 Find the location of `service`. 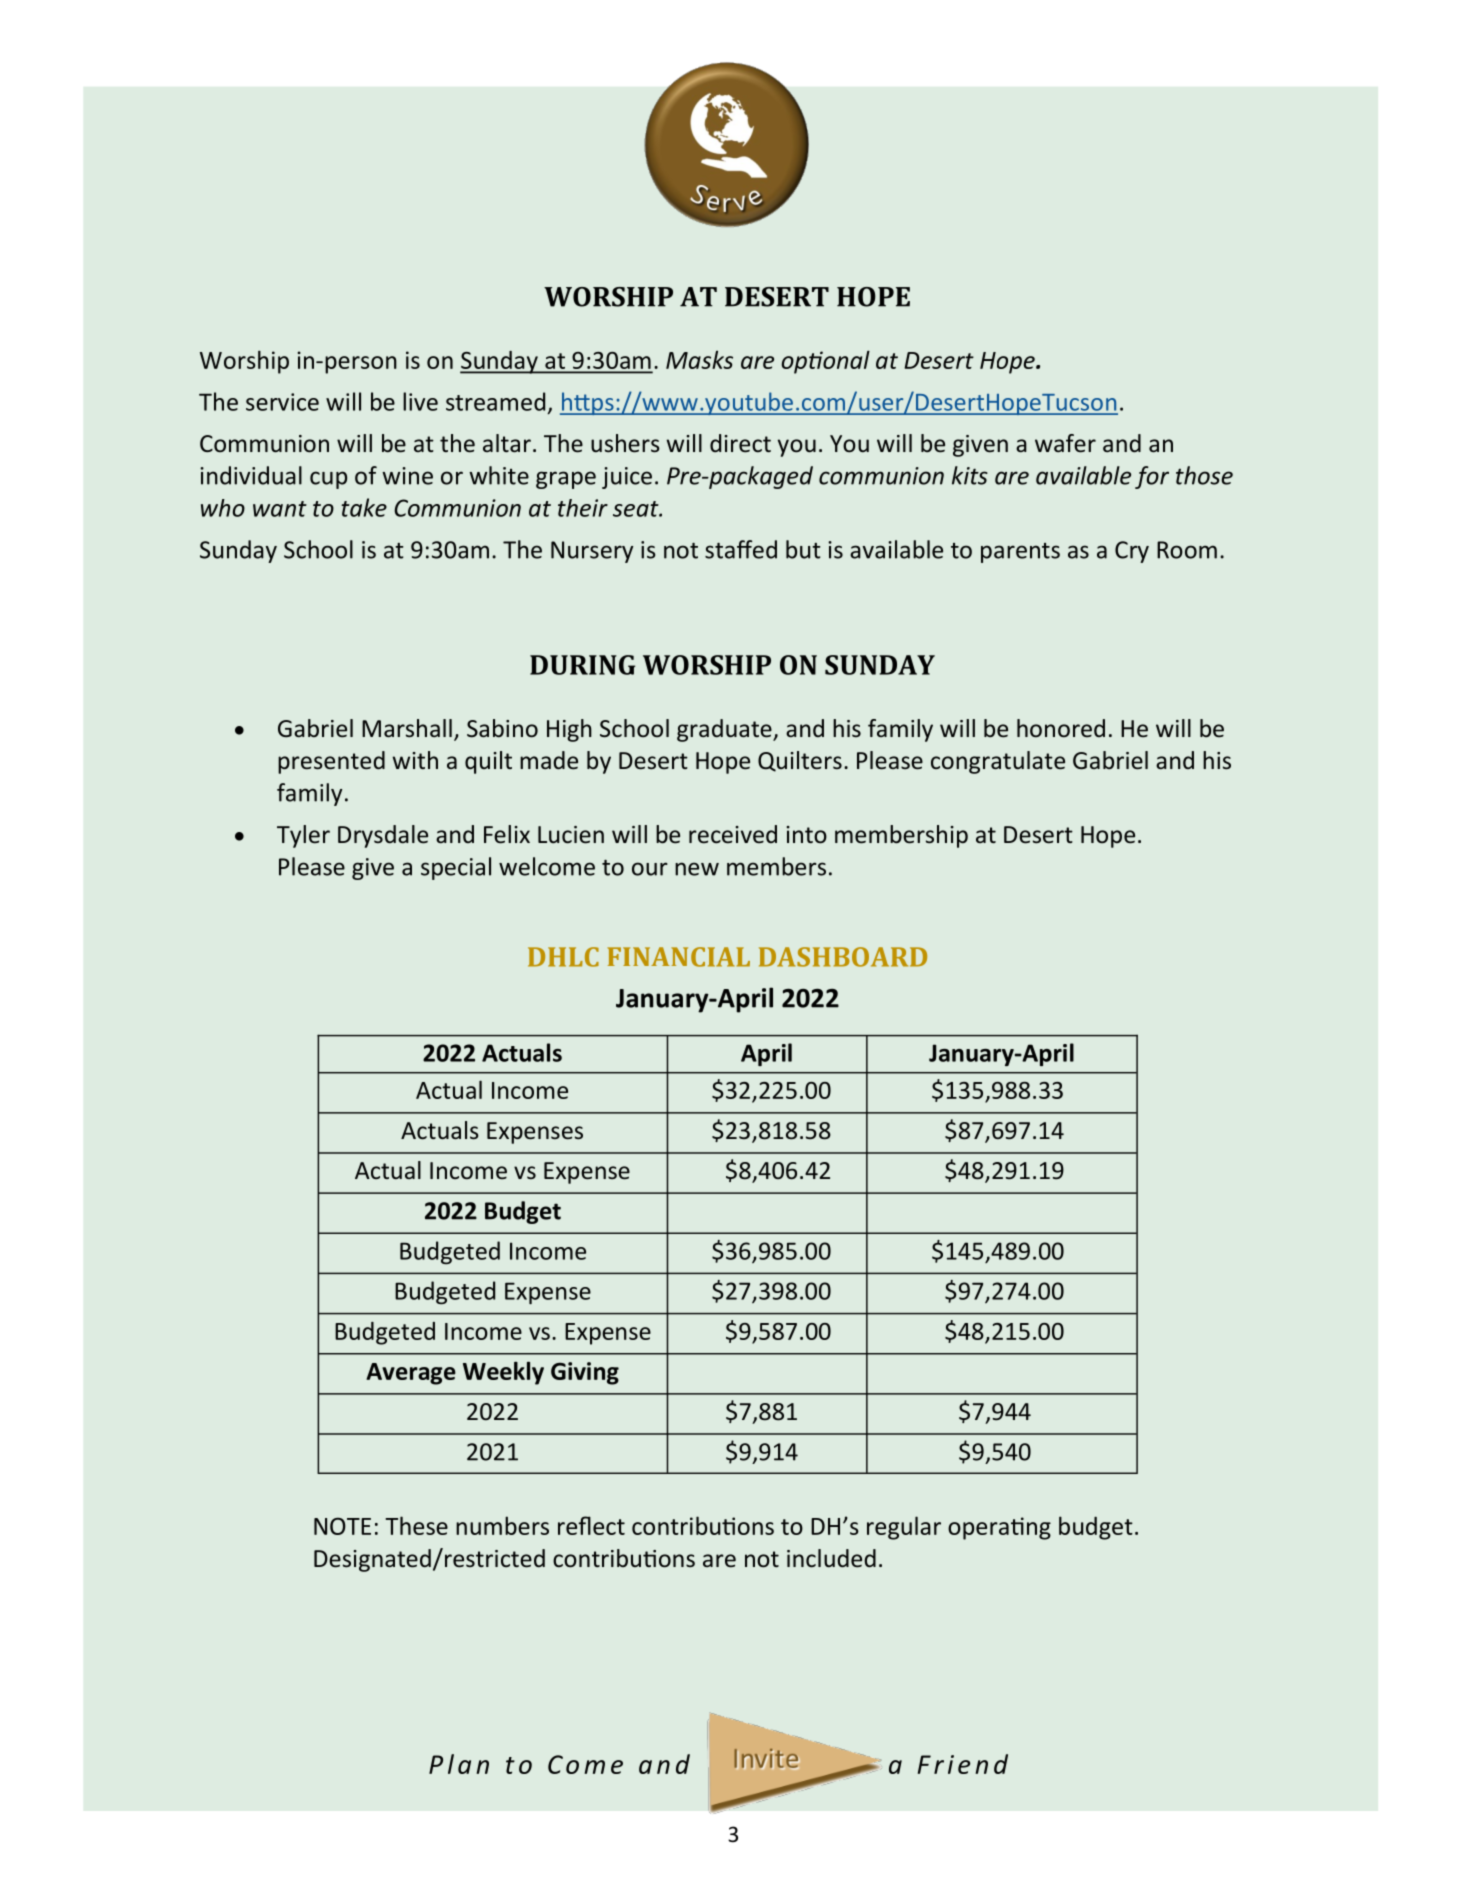

service is located at coordinates (282, 402).
